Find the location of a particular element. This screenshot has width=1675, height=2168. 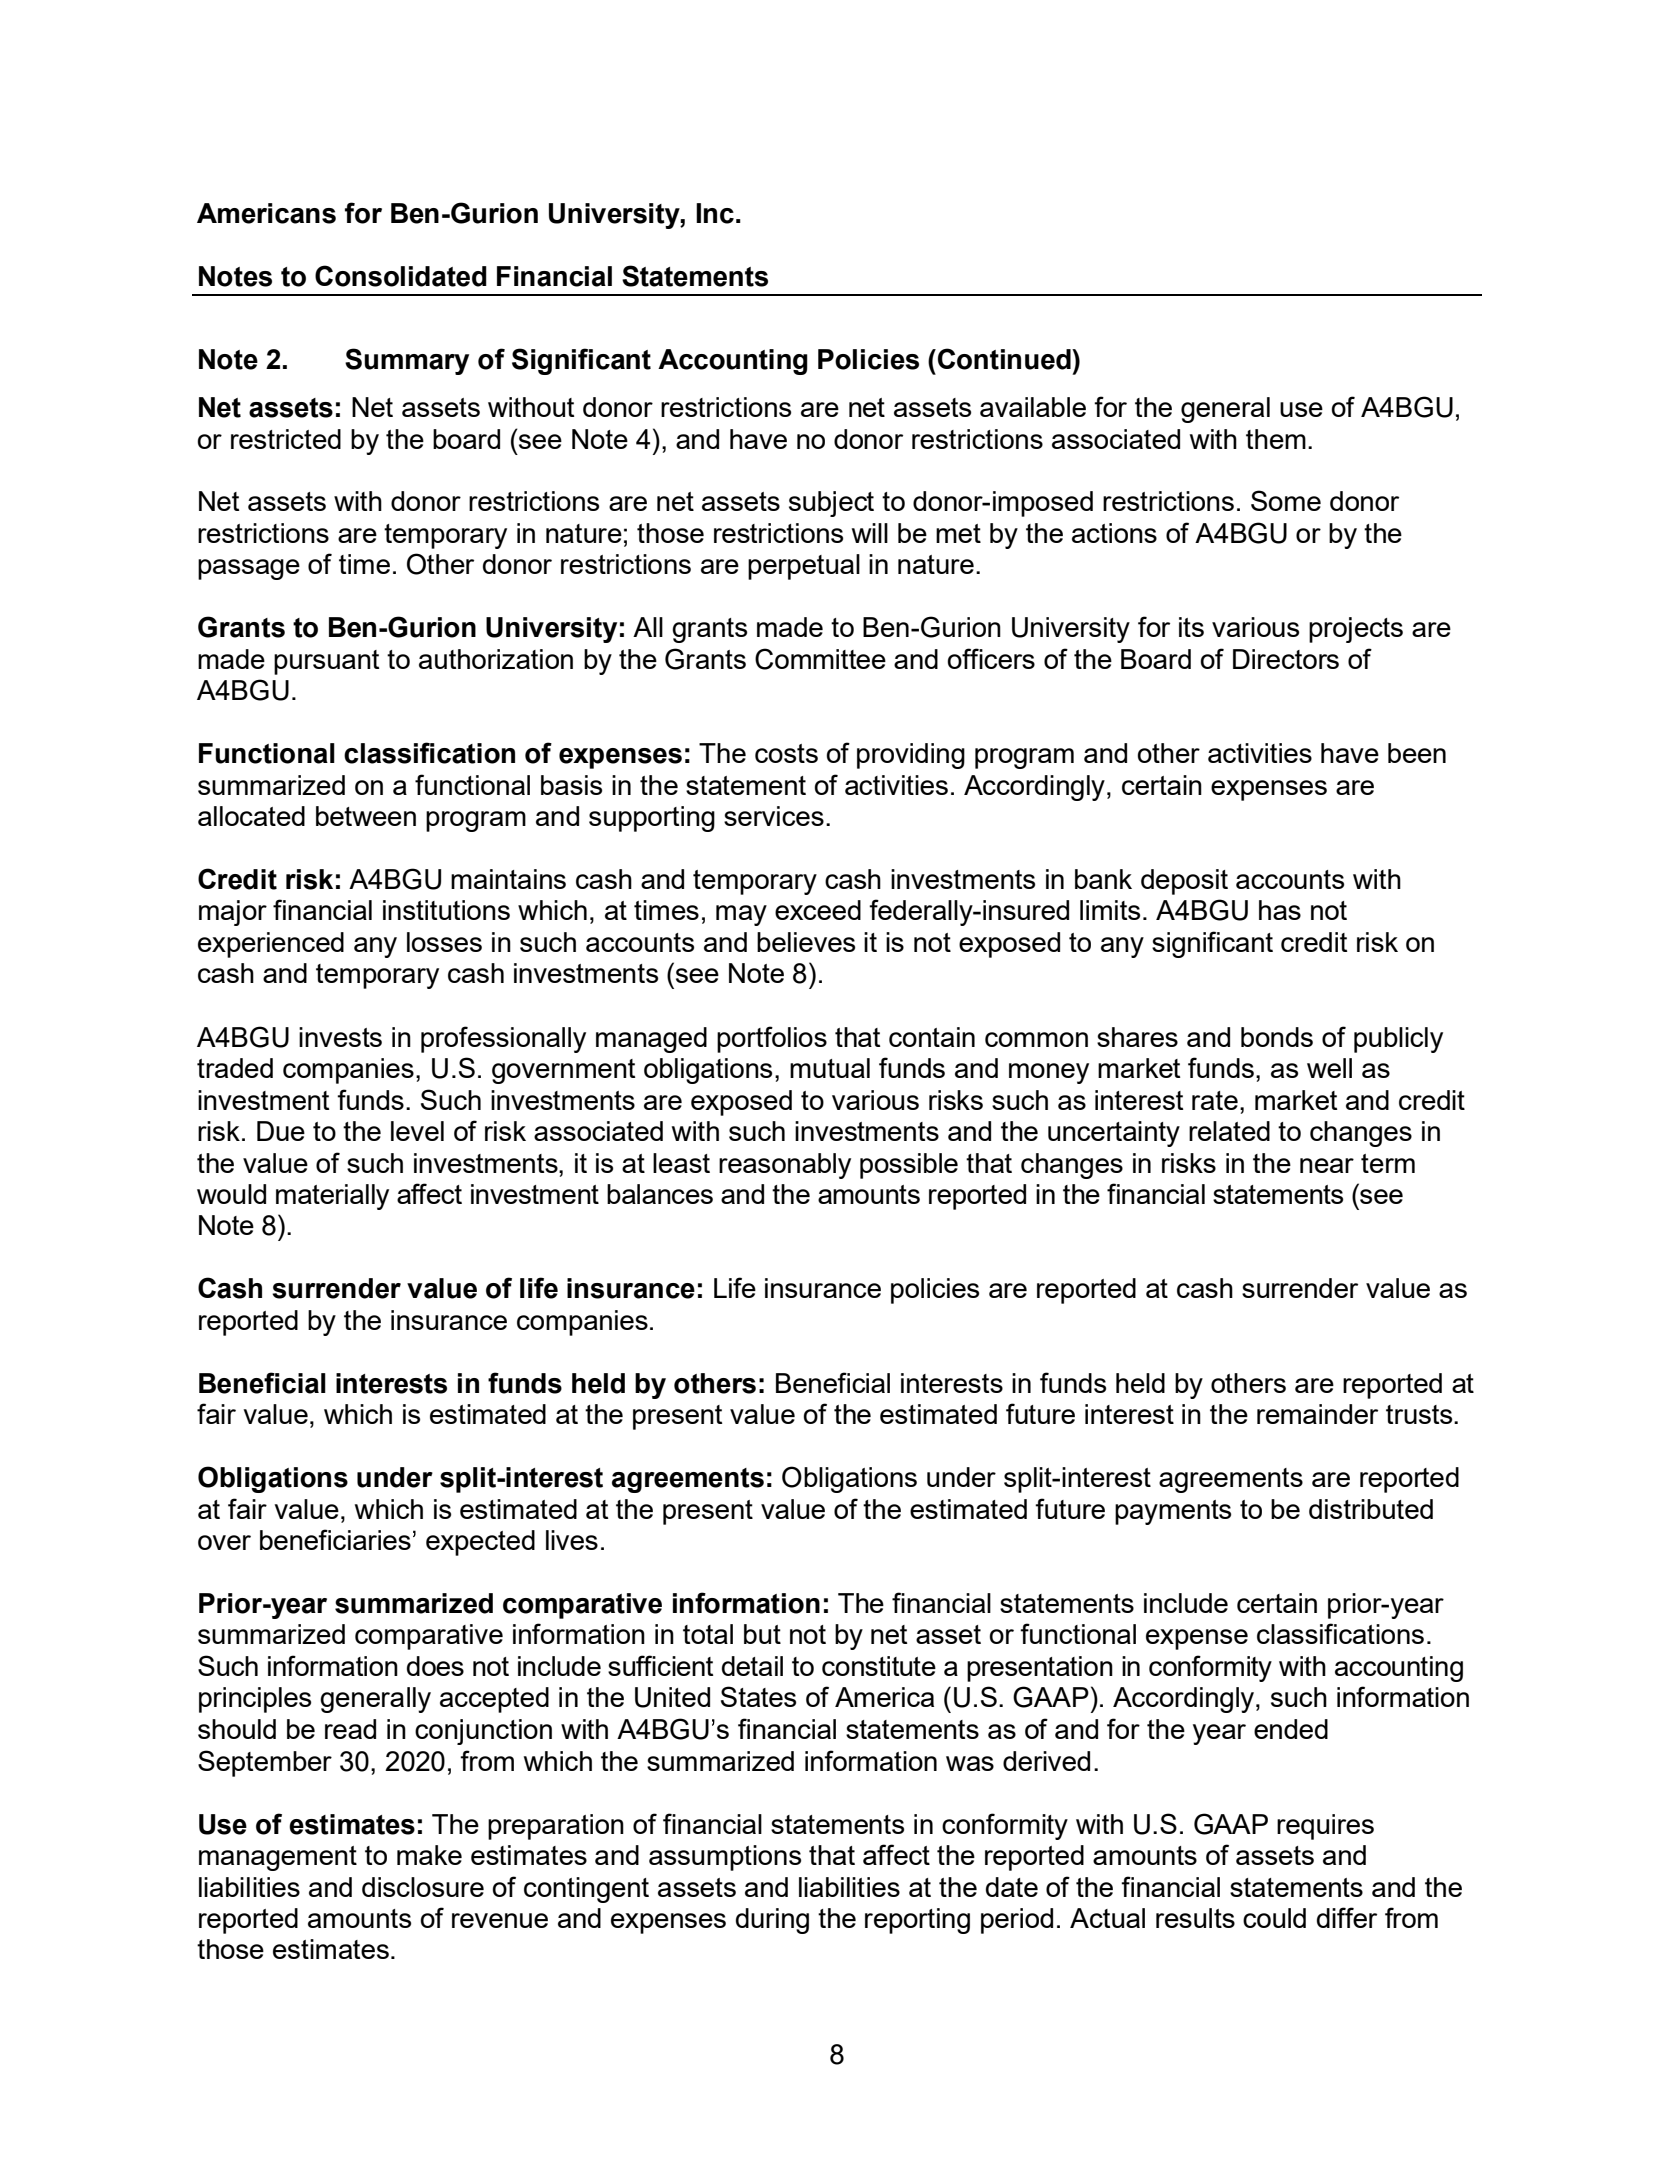

reasonably is located at coordinates (785, 1166).
